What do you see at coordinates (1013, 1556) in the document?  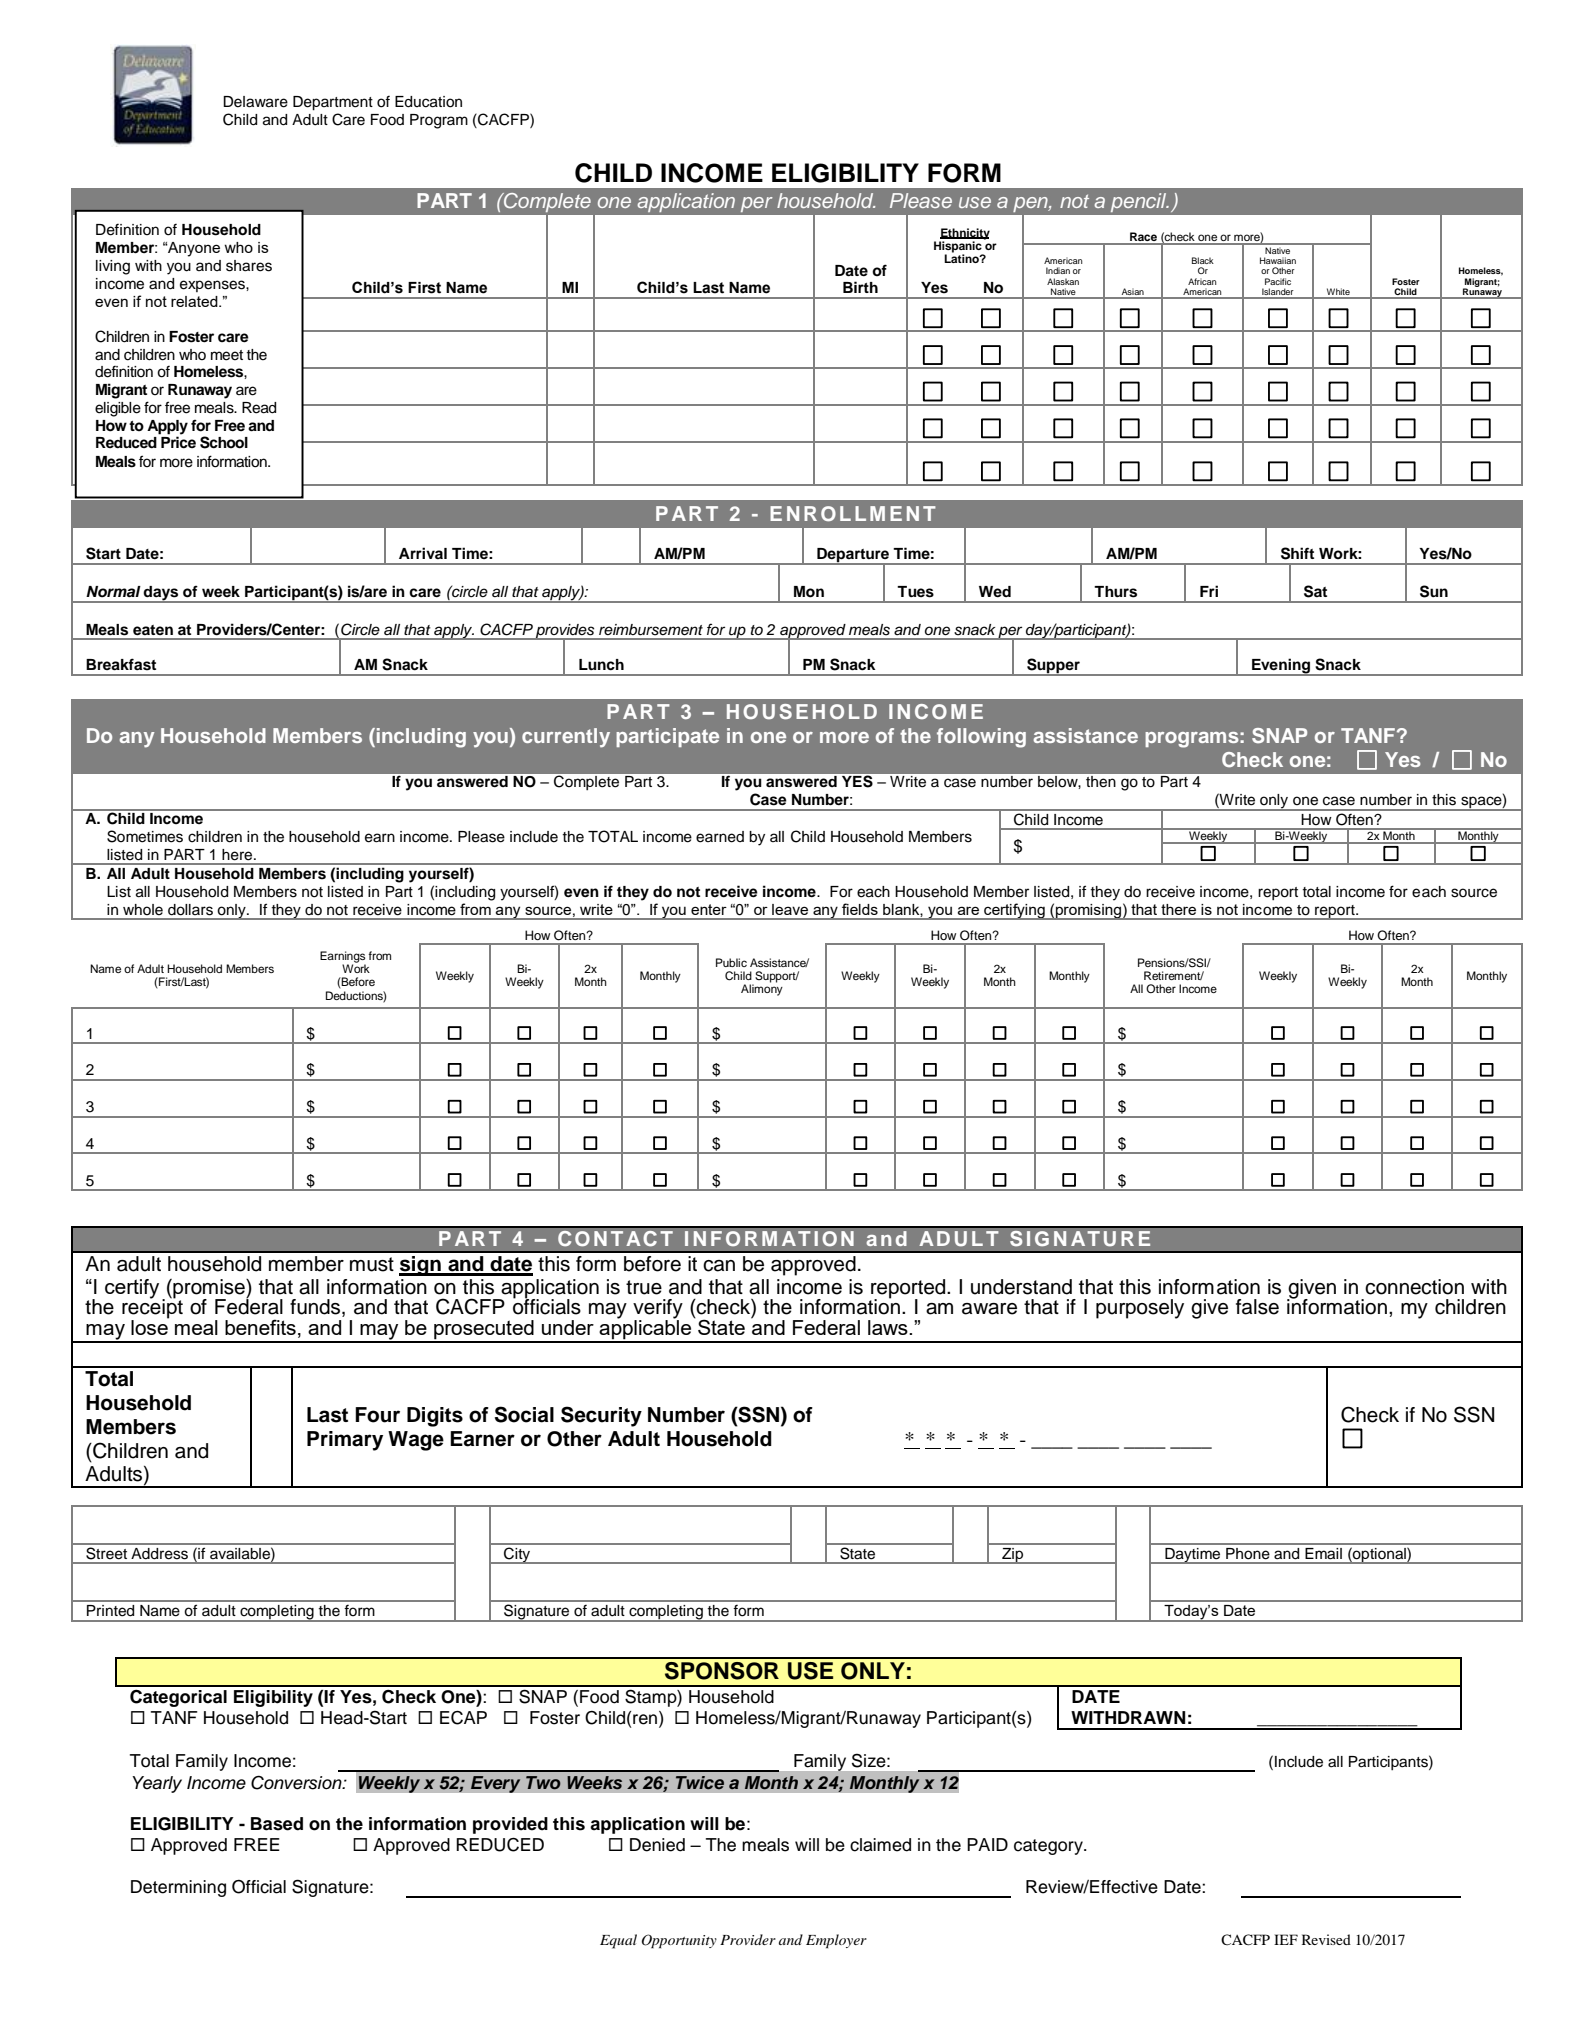 I see `Zip` at bounding box center [1013, 1556].
